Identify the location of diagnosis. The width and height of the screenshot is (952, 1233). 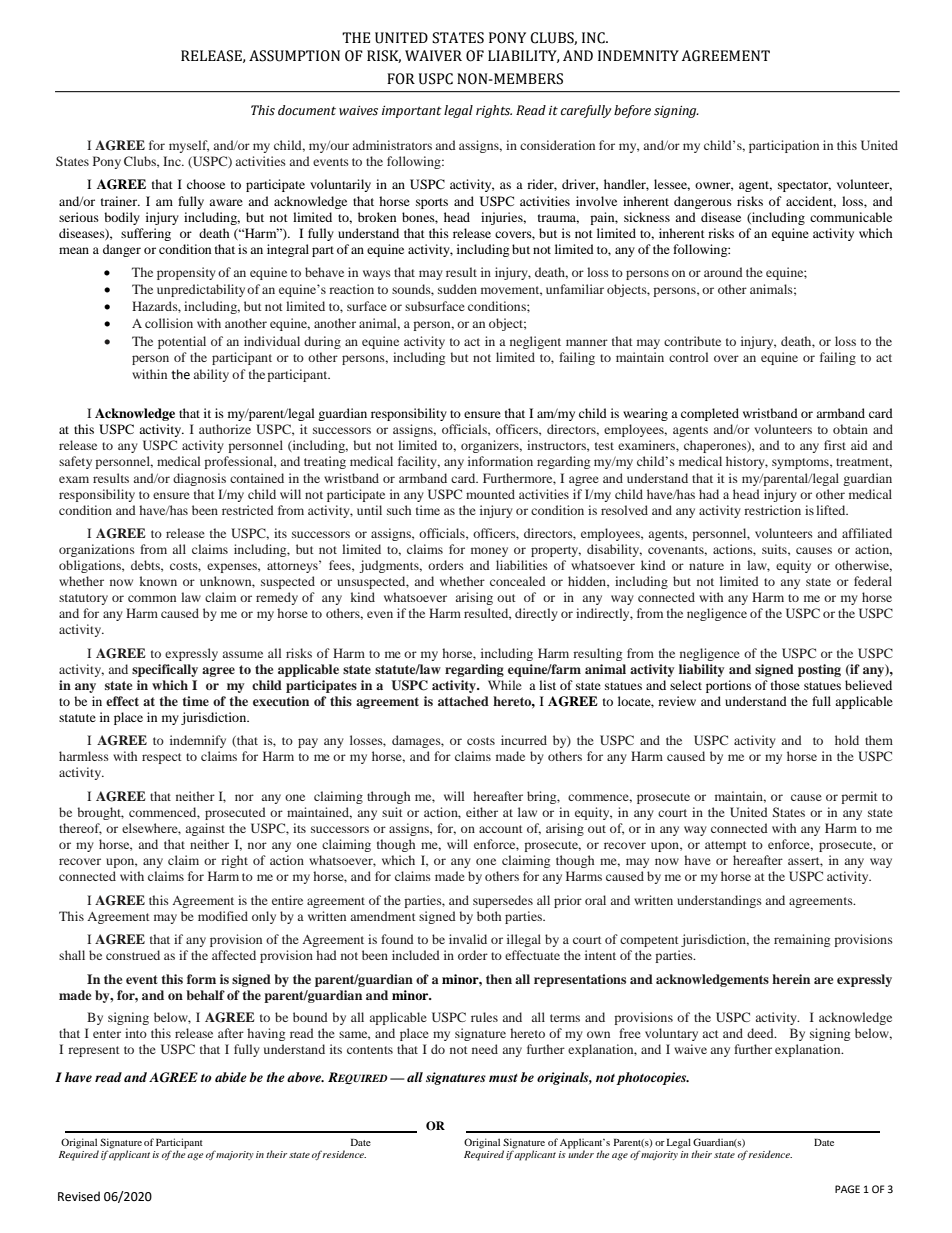
(199, 479).
